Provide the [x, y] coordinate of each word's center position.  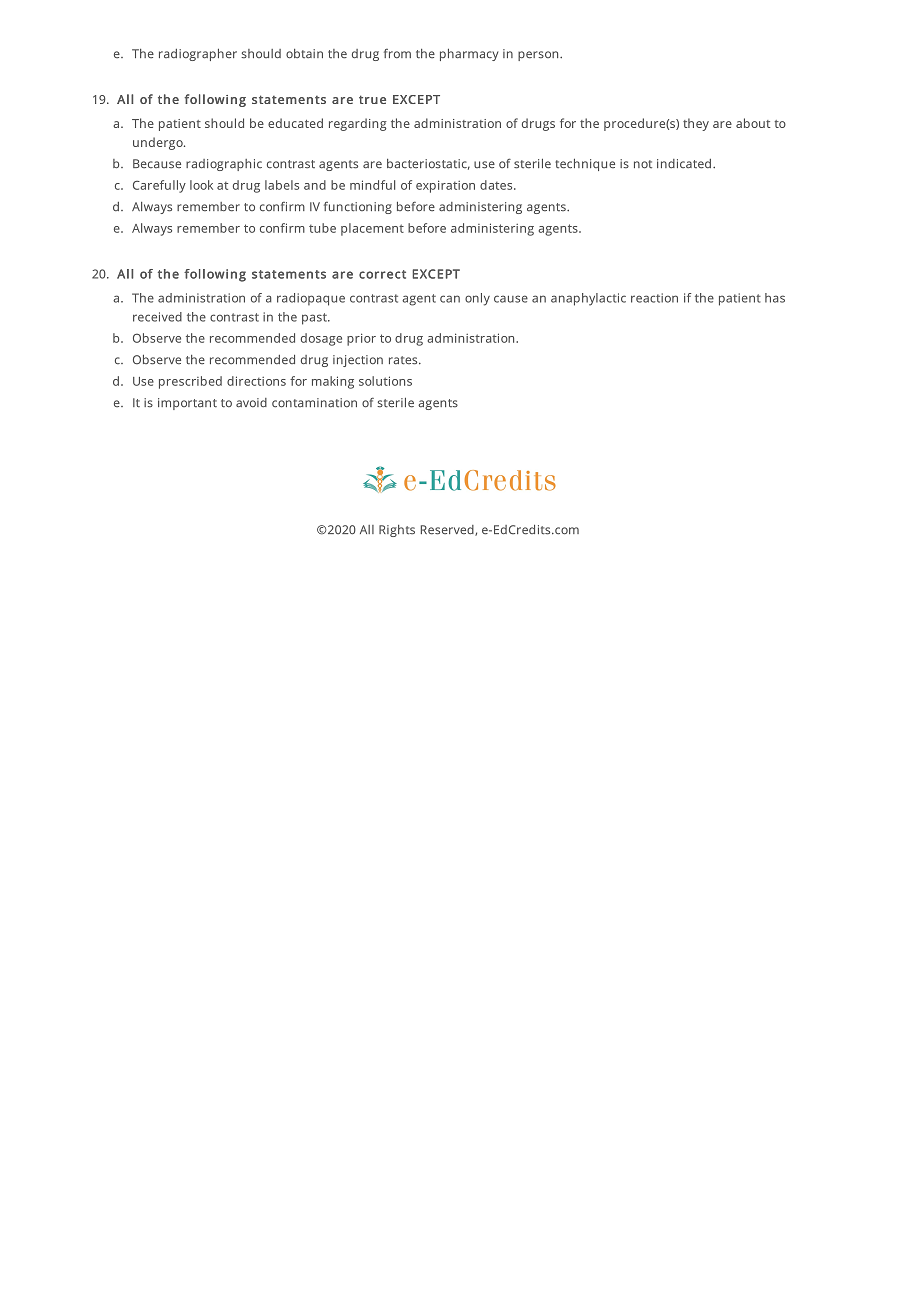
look [201, 185]
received [157, 317]
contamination [314, 403]
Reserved [448, 530]
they [696, 124]
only [477, 299]
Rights [397, 531]
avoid [251, 403]
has [775, 298]
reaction [654, 298]
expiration [445, 186]
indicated [685, 164]
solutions [385, 381]
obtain [304, 54]
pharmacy [469, 55]
